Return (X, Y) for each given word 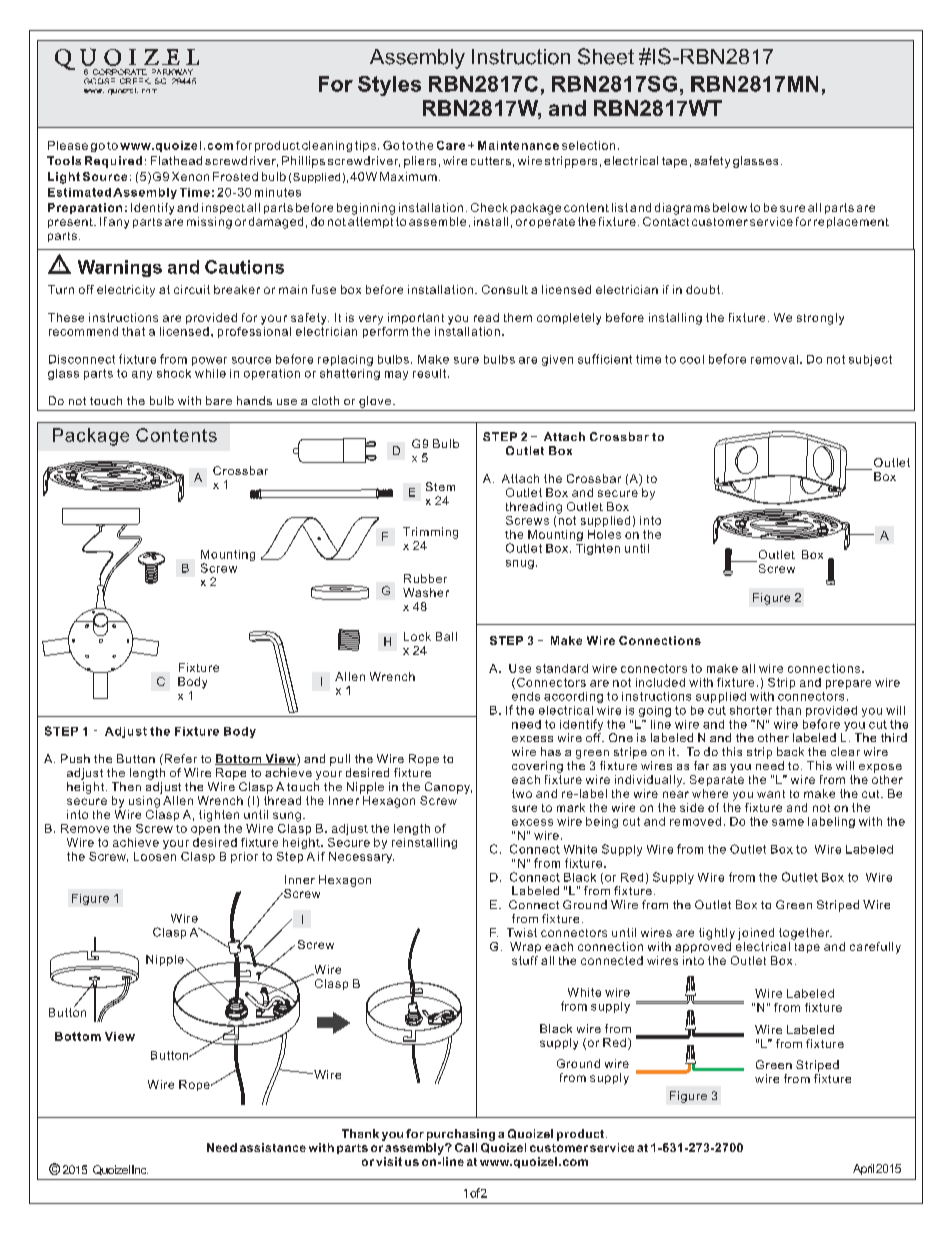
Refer (179, 758)
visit (389, 1161)
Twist (522, 932)
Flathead (176, 160)
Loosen (155, 856)
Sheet (606, 56)
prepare (848, 684)
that (133, 331)
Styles (389, 86)
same (788, 822)
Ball (446, 636)
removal (774, 359)
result (429, 373)
